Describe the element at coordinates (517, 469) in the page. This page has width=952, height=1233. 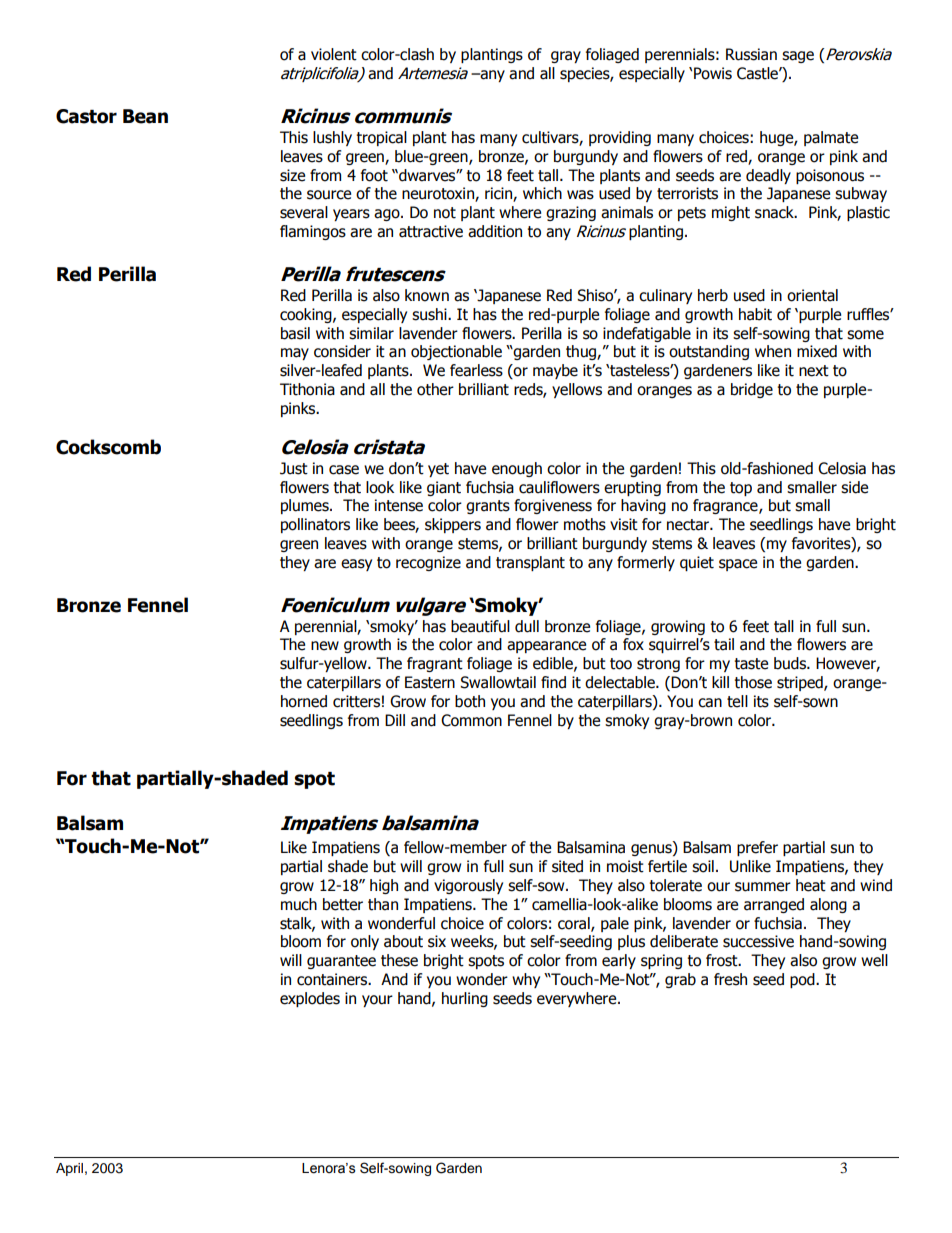
I see `enough` at that location.
